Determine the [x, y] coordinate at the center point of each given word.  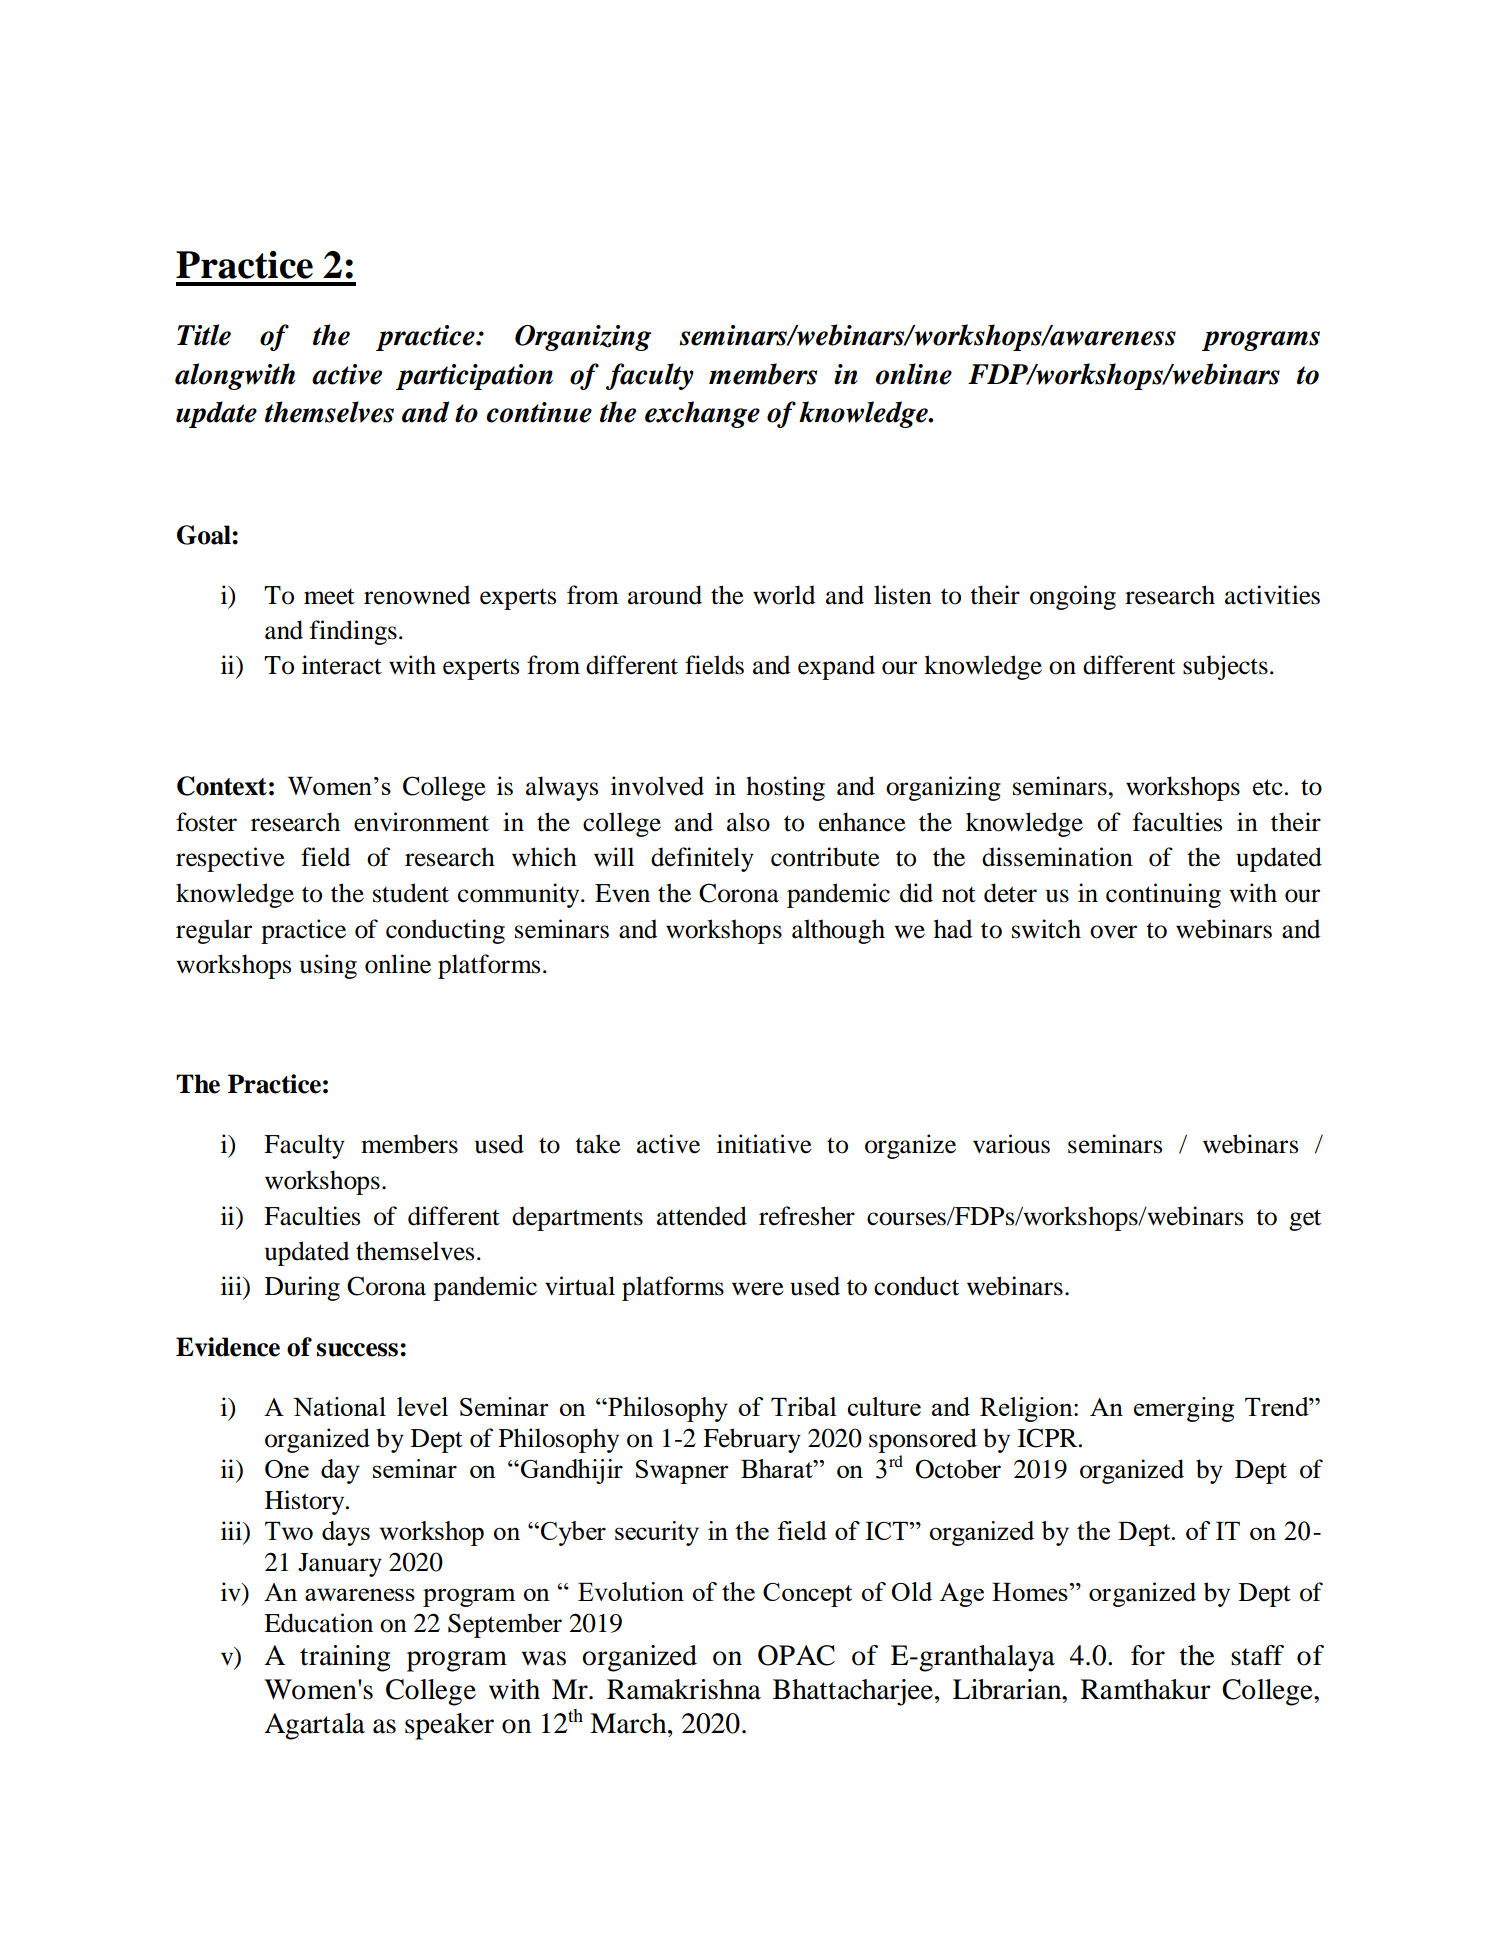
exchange [702, 414]
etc [1268, 787]
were [758, 1289]
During [302, 1288]
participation [474, 377]
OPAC [796, 1655]
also [748, 822]
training [345, 1658]
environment [421, 822]
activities [1272, 595]
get [1305, 1220]
